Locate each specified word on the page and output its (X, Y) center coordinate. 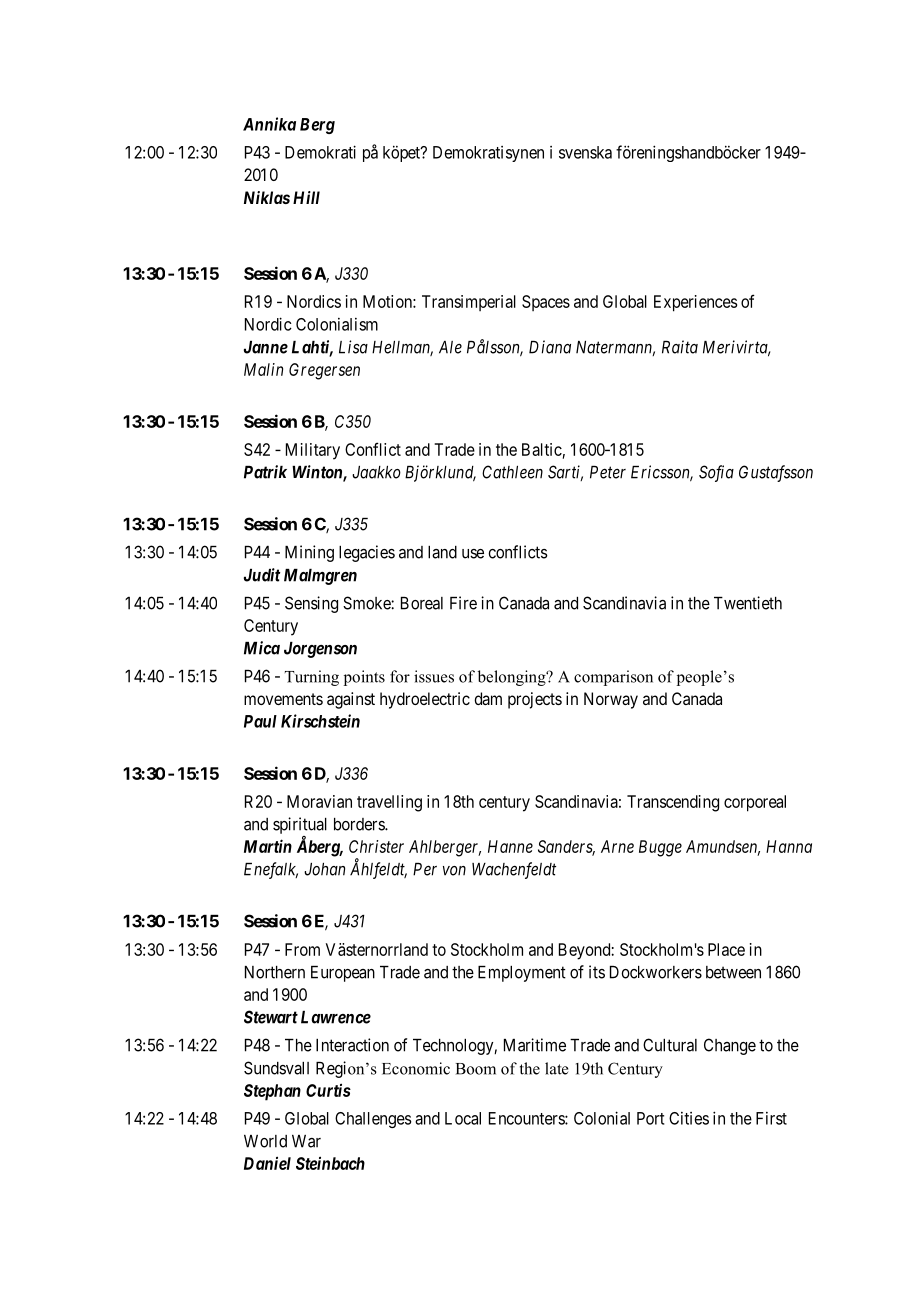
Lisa (353, 347)
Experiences (695, 303)
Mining (309, 553)
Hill (306, 197)
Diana (550, 347)
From (302, 949)
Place (726, 949)
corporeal (755, 803)
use (473, 554)
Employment (522, 974)
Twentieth (748, 603)
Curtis (328, 1090)
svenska (585, 152)
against (351, 700)
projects (535, 700)
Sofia (716, 473)
